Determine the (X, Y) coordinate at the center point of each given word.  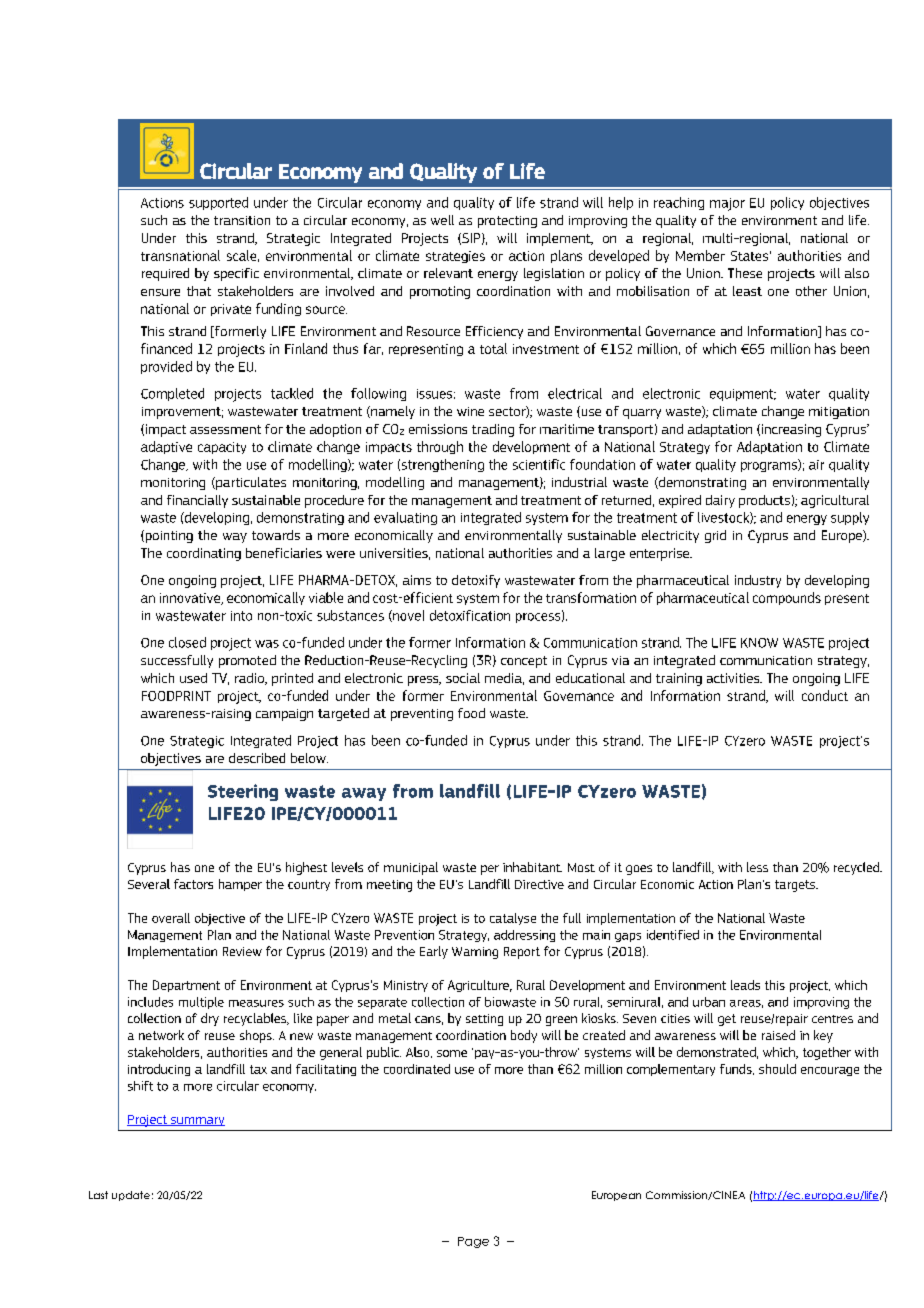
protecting (507, 222)
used (193, 678)
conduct (825, 695)
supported (218, 203)
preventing (422, 715)
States (749, 256)
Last (98, 1195)
